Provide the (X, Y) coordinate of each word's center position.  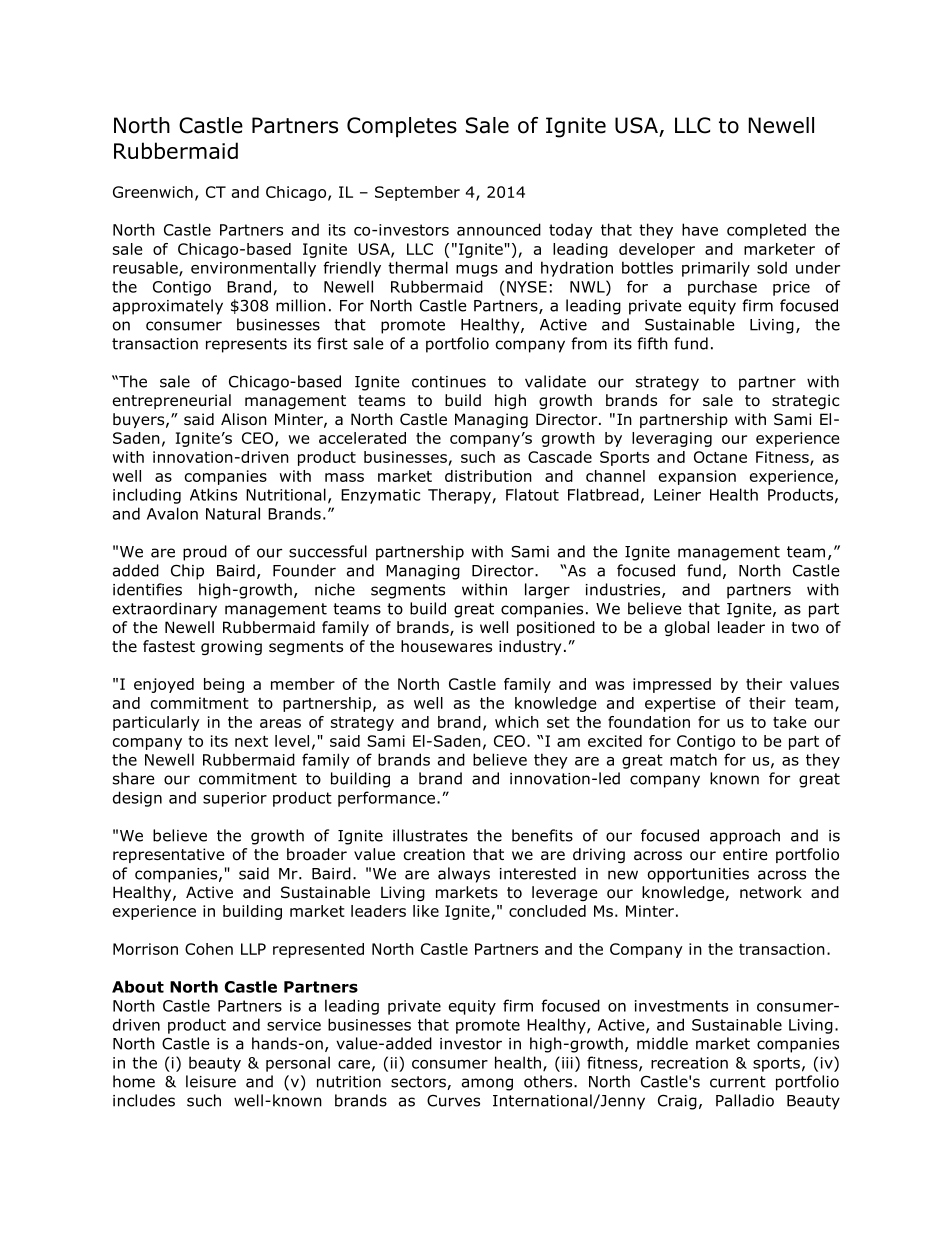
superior (235, 799)
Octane (720, 457)
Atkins (213, 494)
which (517, 722)
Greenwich (153, 192)
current (738, 1082)
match (693, 759)
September (417, 193)
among (487, 1084)
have (700, 229)
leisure (211, 1081)
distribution (488, 476)
